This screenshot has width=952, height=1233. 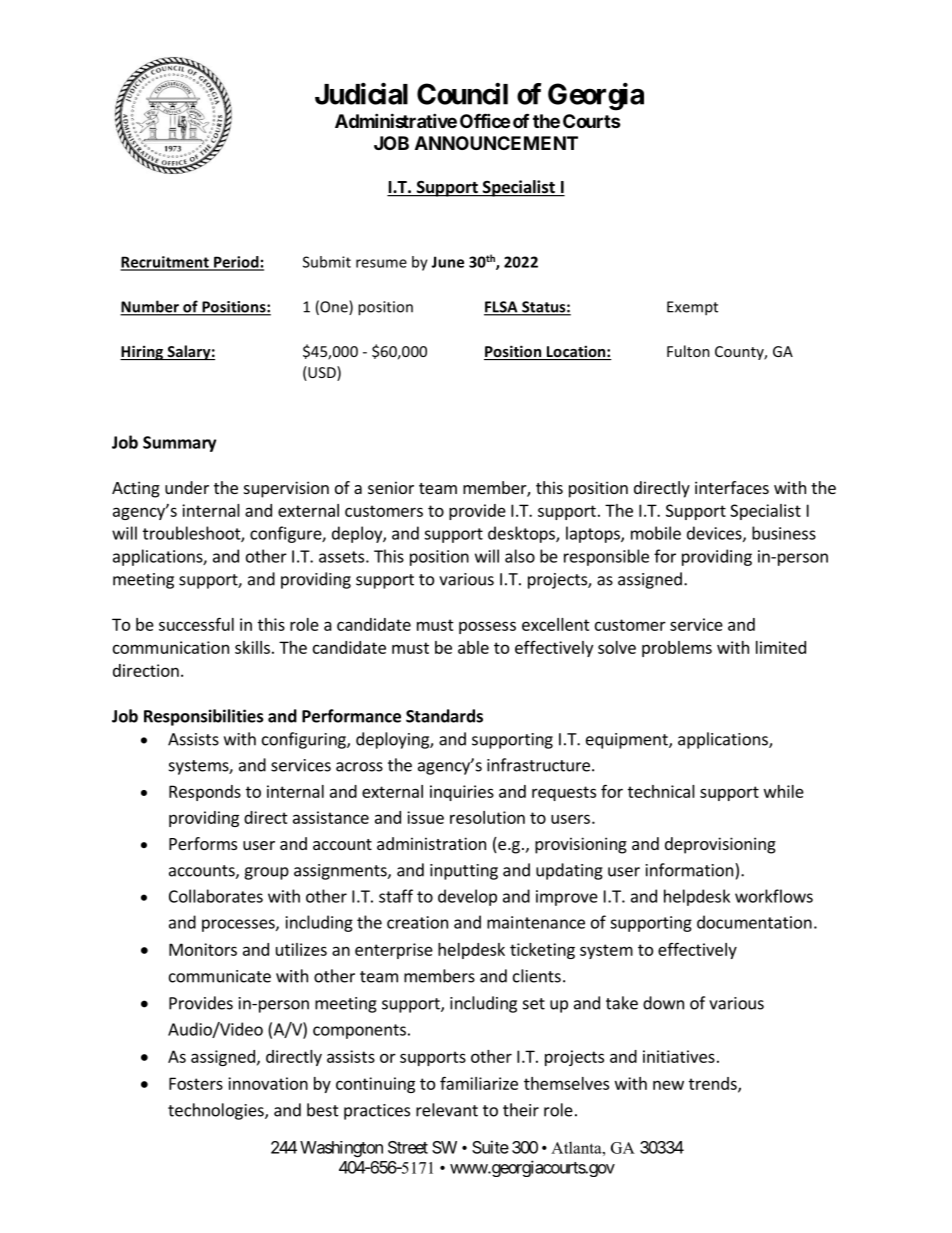 What do you see at coordinates (732, 487) in the screenshot?
I see `interfaces` at bounding box center [732, 487].
